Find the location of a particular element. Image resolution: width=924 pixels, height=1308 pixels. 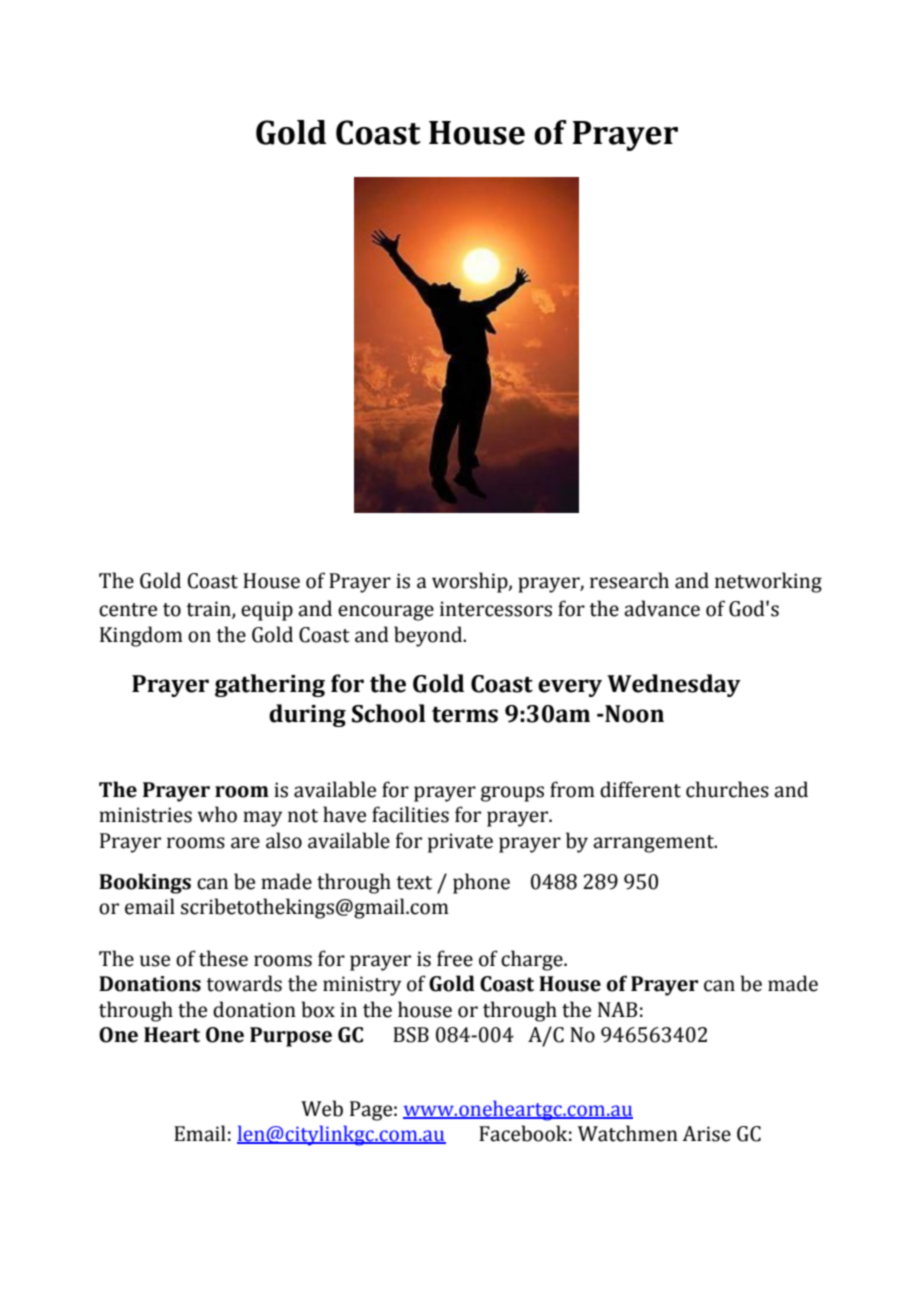

facilities is located at coordinates (410, 814).
